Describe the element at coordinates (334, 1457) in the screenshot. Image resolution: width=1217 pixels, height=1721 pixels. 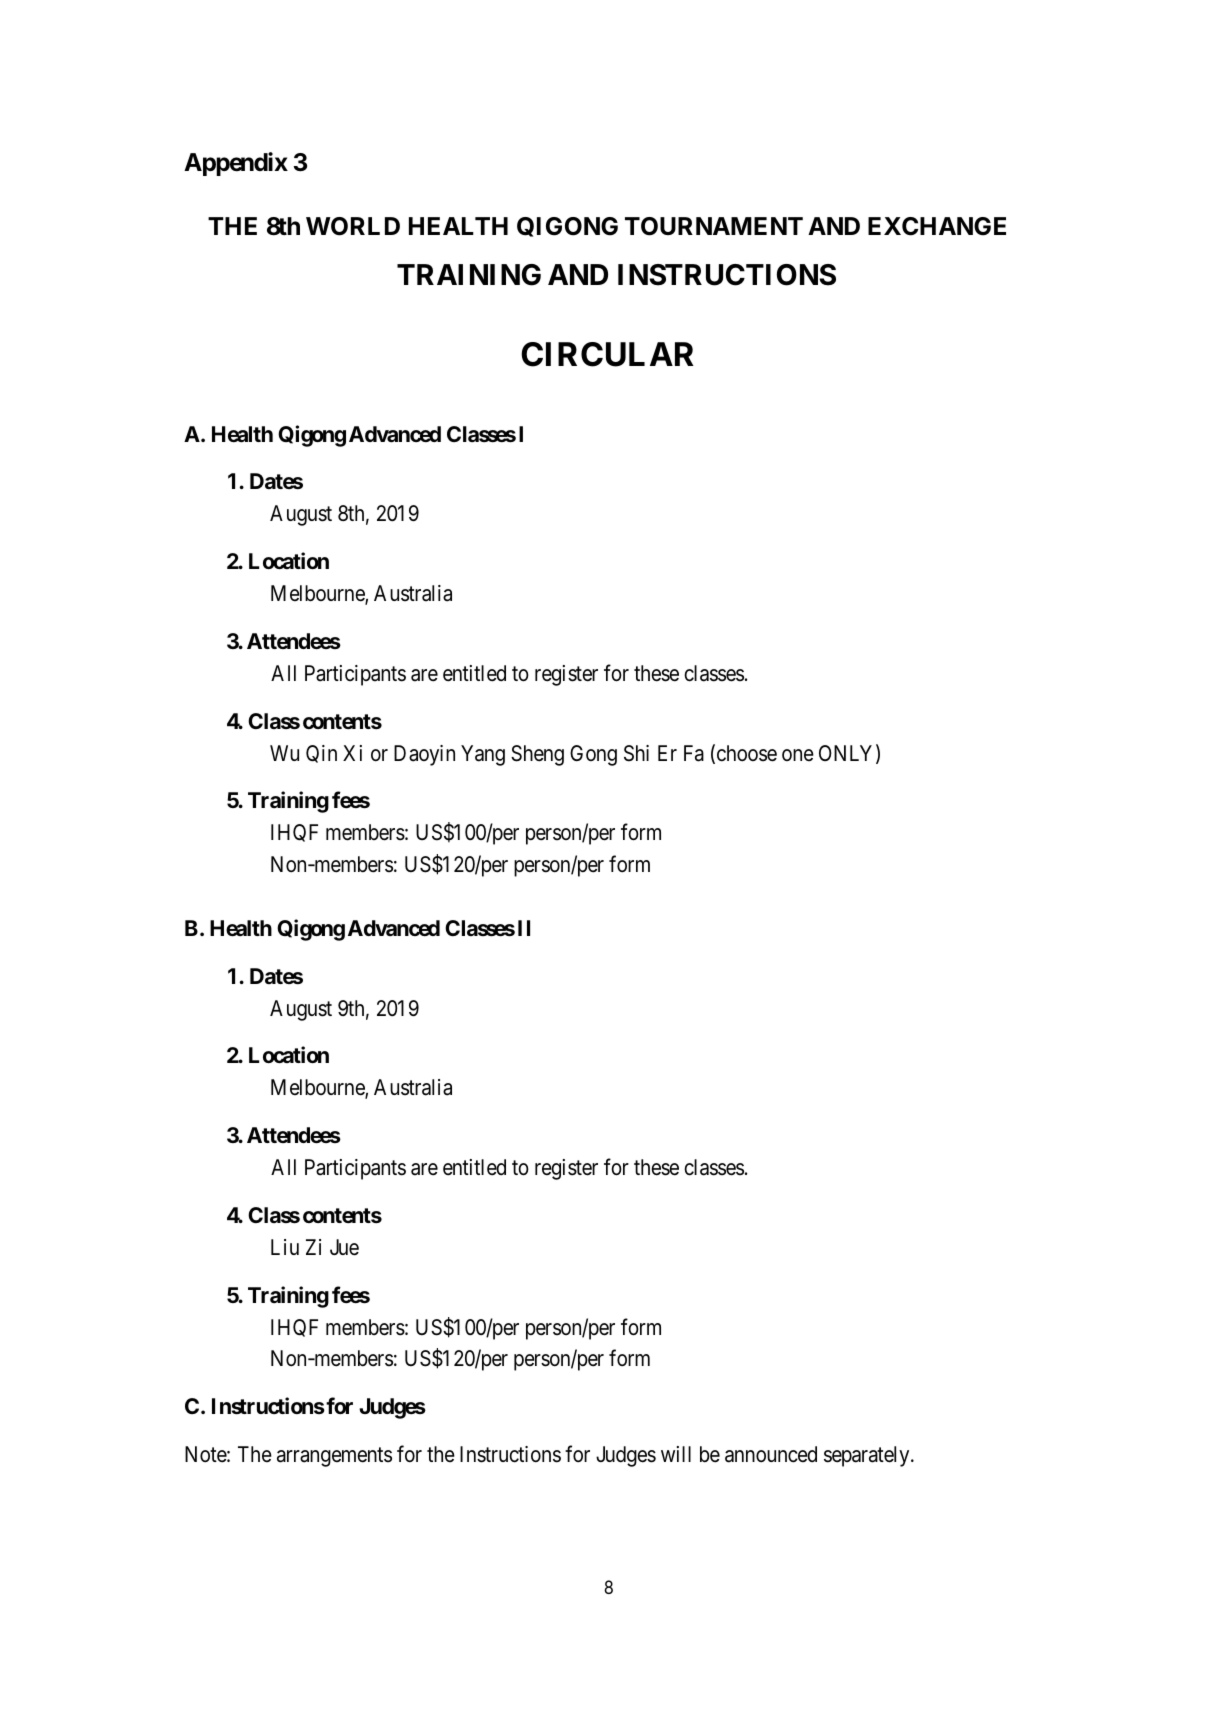
I see `arrangements` at that location.
